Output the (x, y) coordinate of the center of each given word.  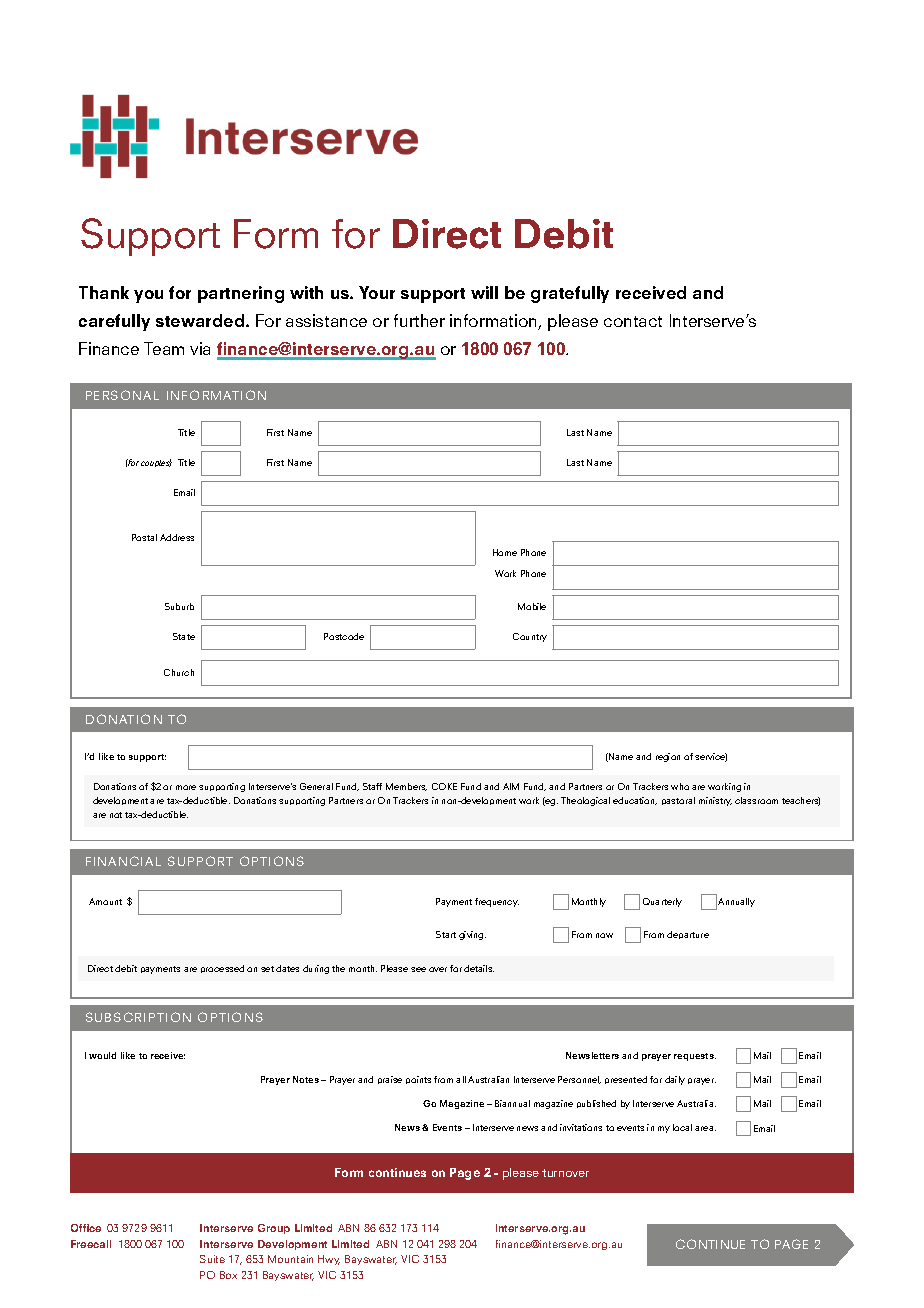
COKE (444, 786)
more (186, 787)
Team (164, 348)
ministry (715, 801)
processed (222, 969)
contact (633, 321)
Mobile (532, 606)
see (418, 969)
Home (505, 552)
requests (695, 1057)
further (419, 320)
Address (177, 537)
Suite (212, 1259)
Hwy (329, 1260)
